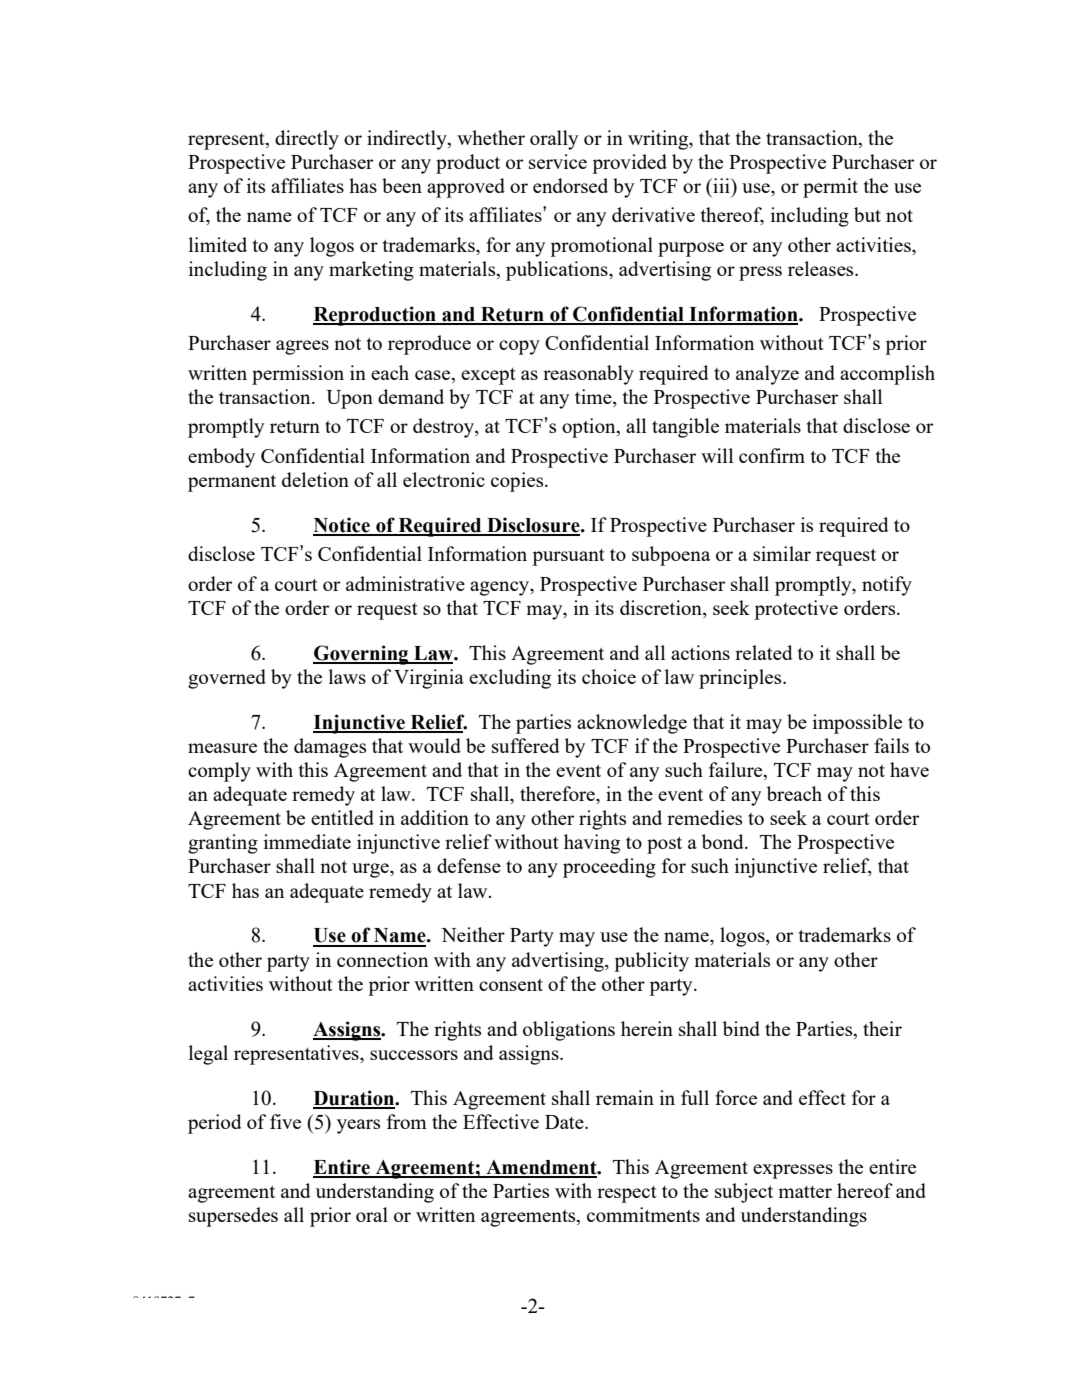  Describe the element at coordinates (772, 455) in the screenshot. I see `confirm` at that location.
